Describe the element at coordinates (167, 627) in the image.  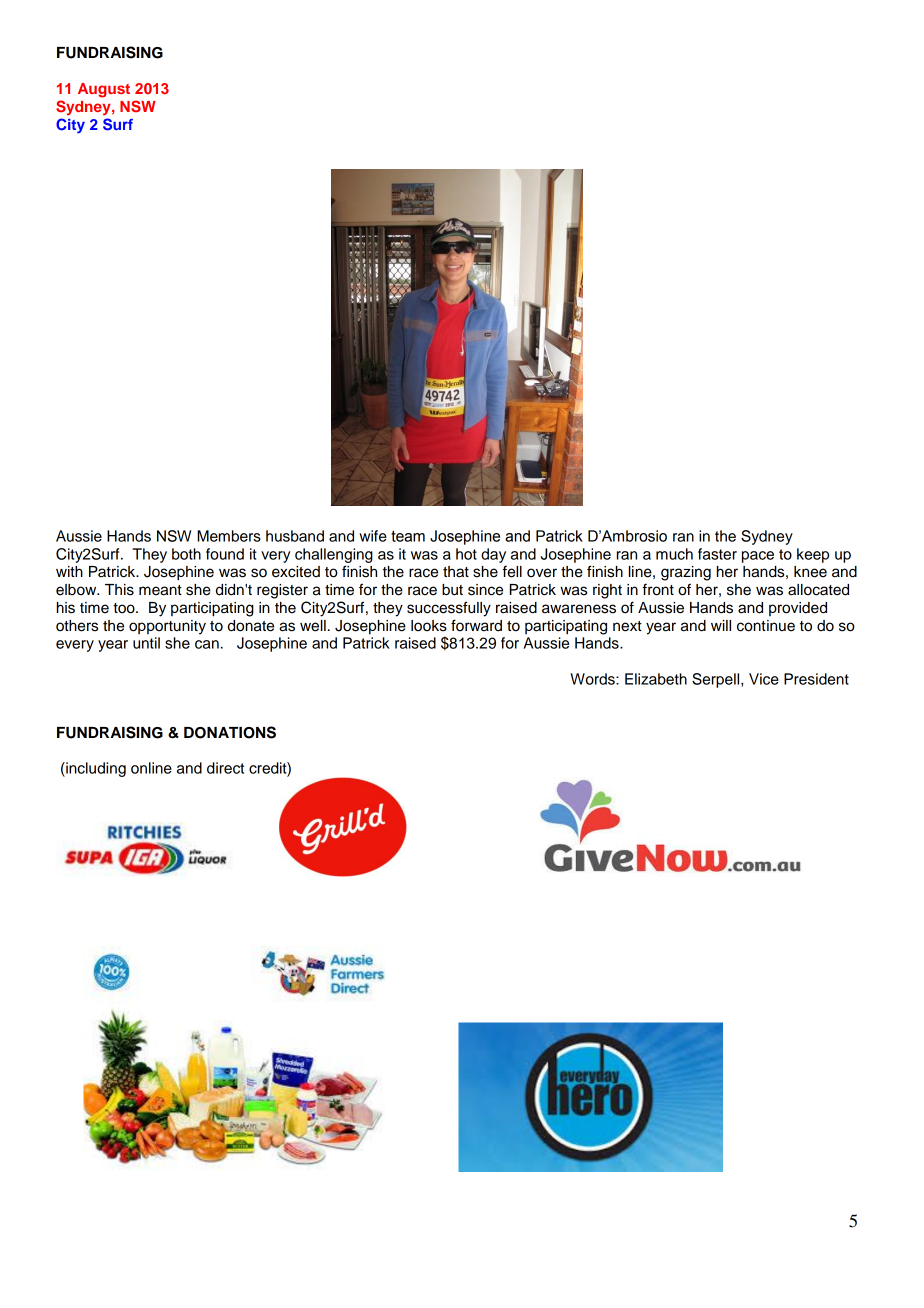
I see `opportunity` at that location.
